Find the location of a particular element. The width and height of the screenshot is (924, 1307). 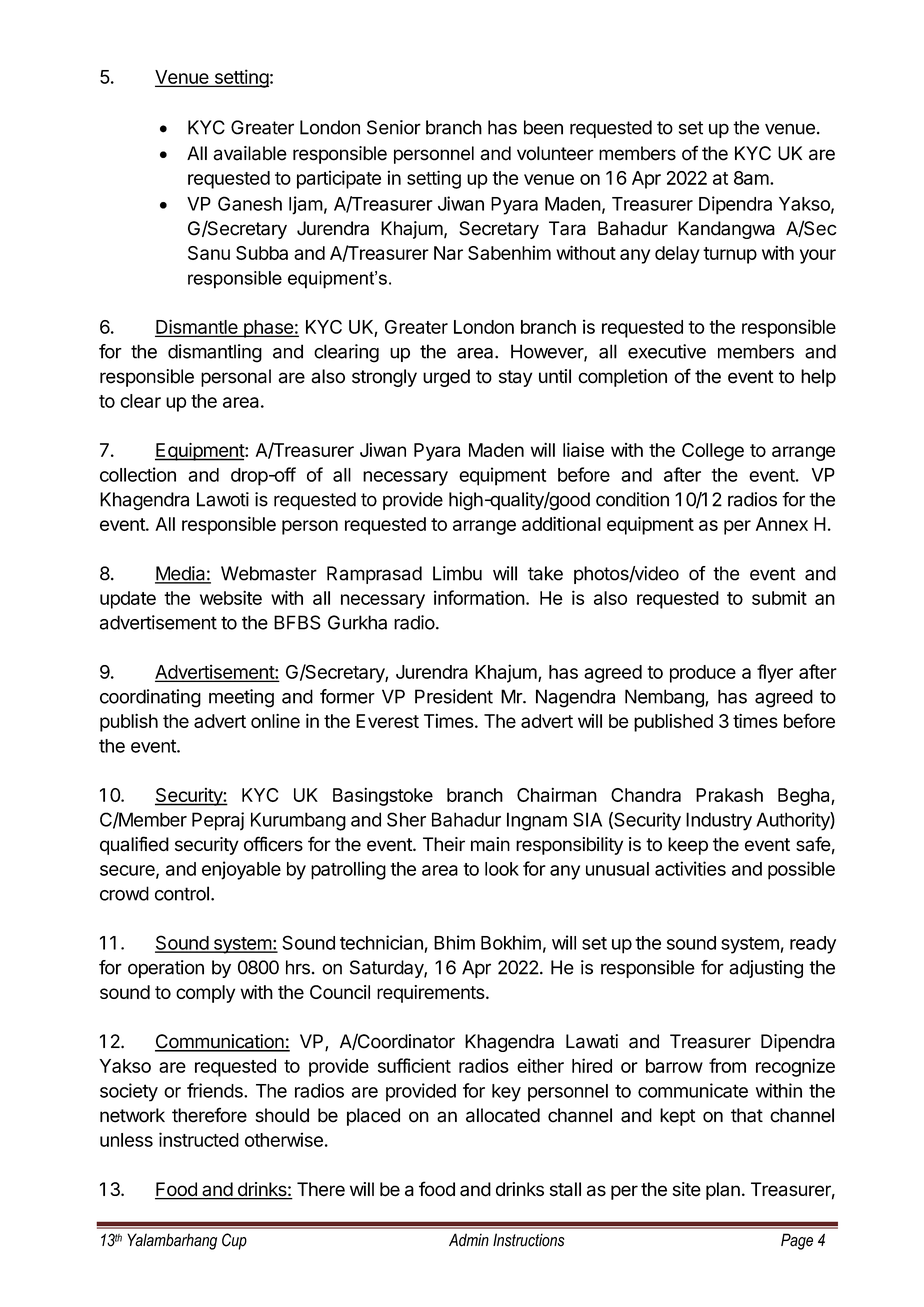

plan is located at coordinates (723, 1191).
